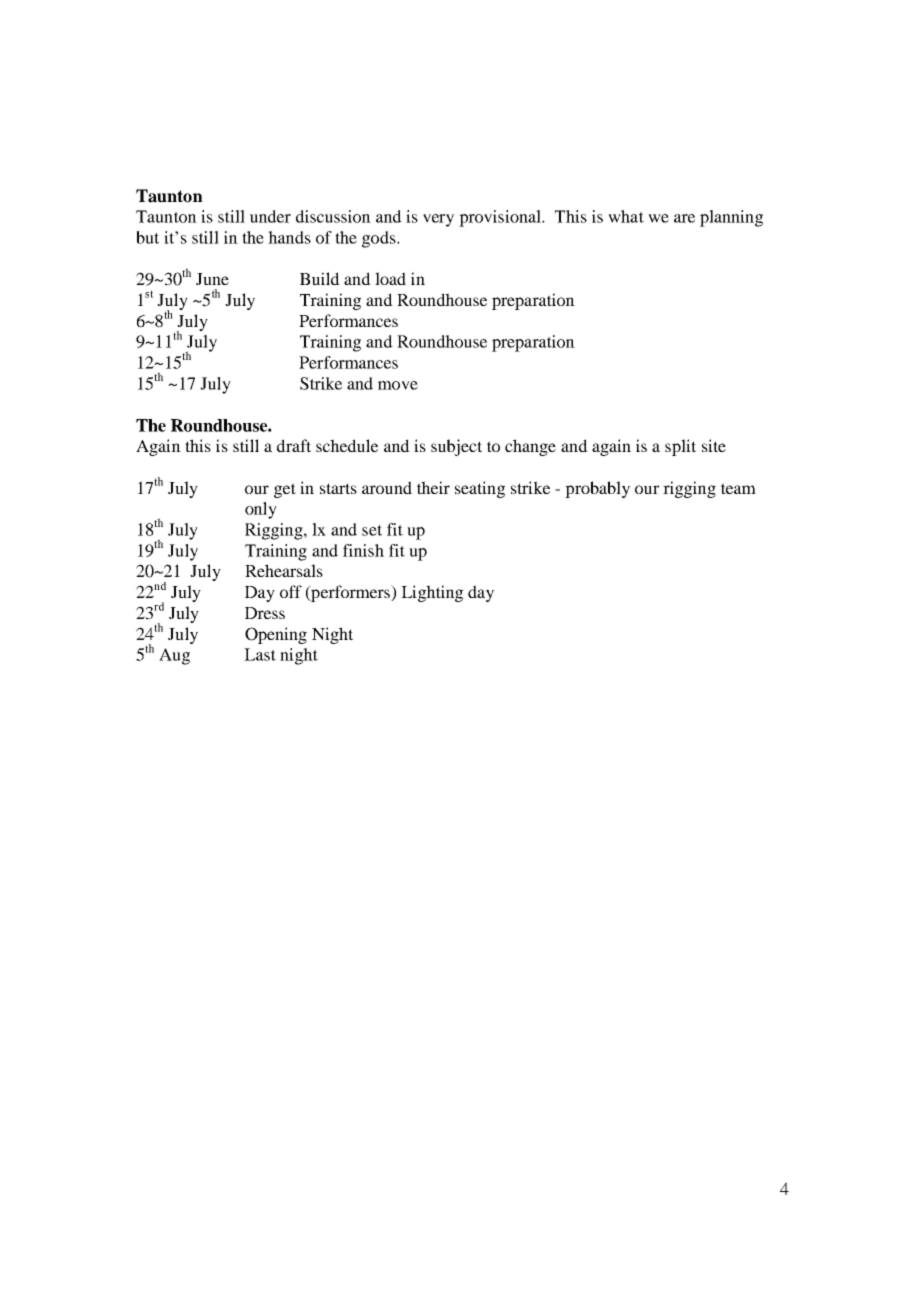 The height and width of the image is (1308, 924). I want to click on load, so click(390, 278).
